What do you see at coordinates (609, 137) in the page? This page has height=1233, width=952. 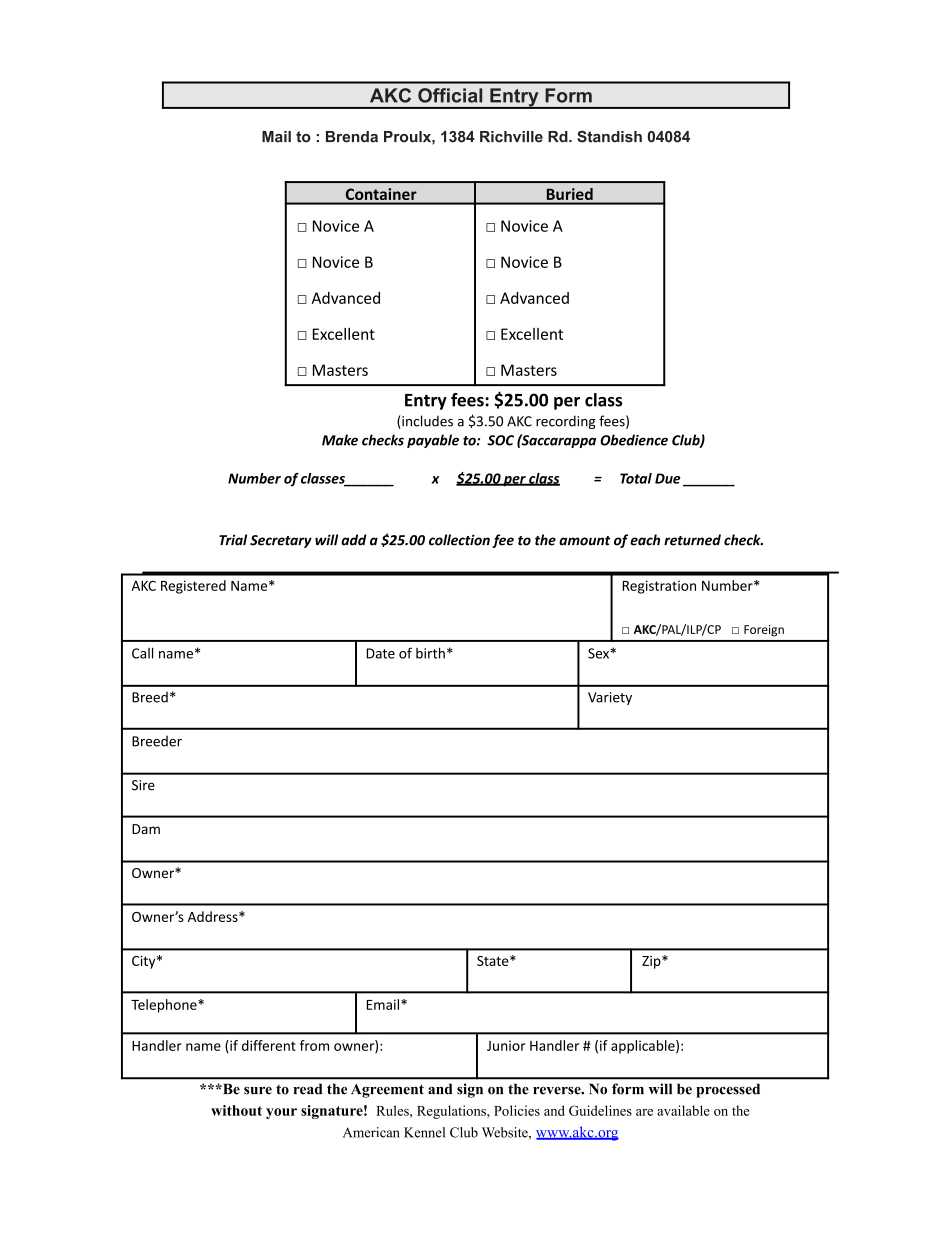 I see `Standish` at bounding box center [609, 137].
